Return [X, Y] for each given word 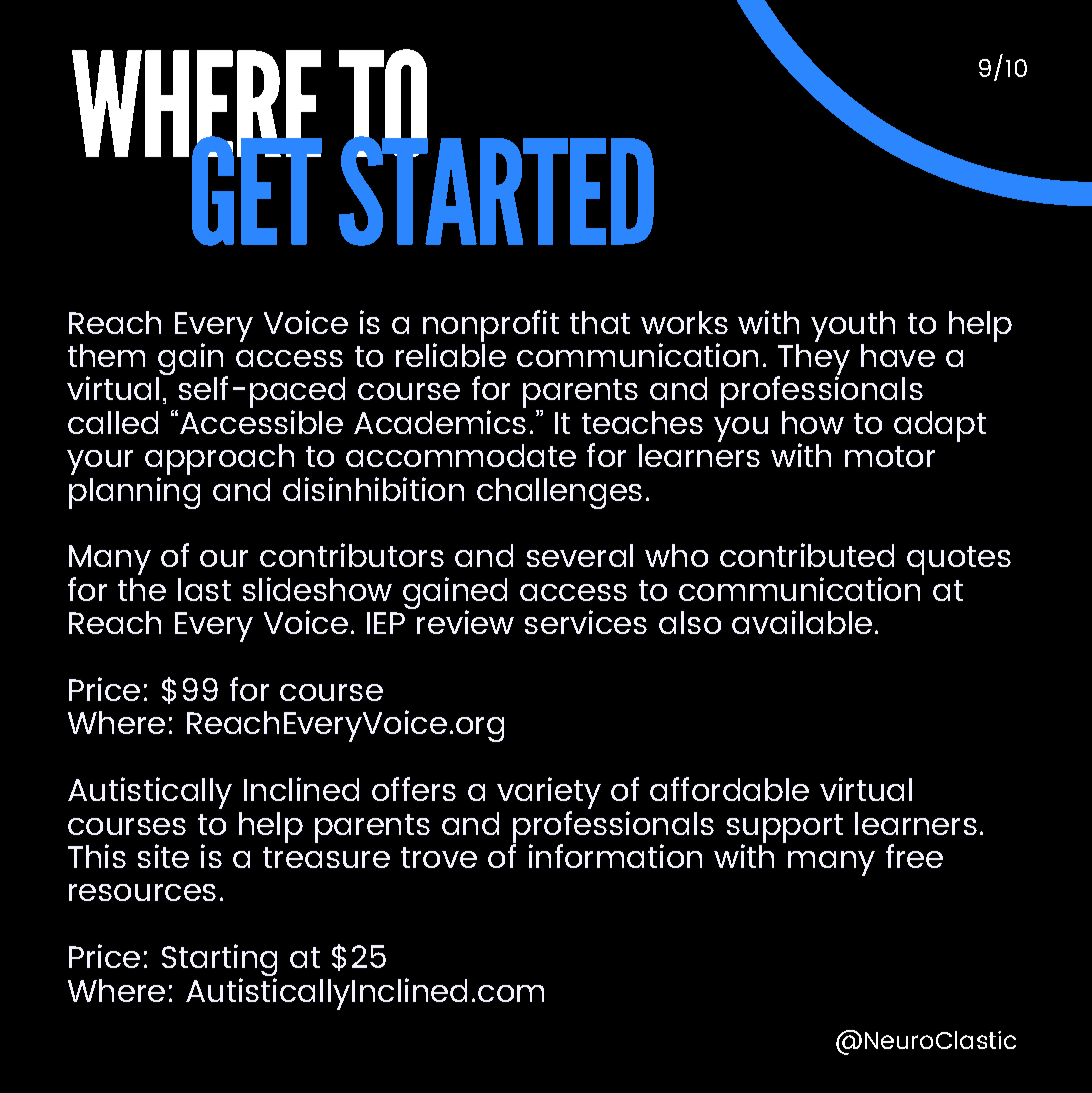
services [586, 622]
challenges [559, 493]
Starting [219, 961]
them [106, 355]
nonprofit [491, 327]
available [802, 622]
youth [853, 326]
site [163, 856]
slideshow [317, 589]
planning [134, 491]
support [785, 829]
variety [549, 794]
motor [890, 456]
